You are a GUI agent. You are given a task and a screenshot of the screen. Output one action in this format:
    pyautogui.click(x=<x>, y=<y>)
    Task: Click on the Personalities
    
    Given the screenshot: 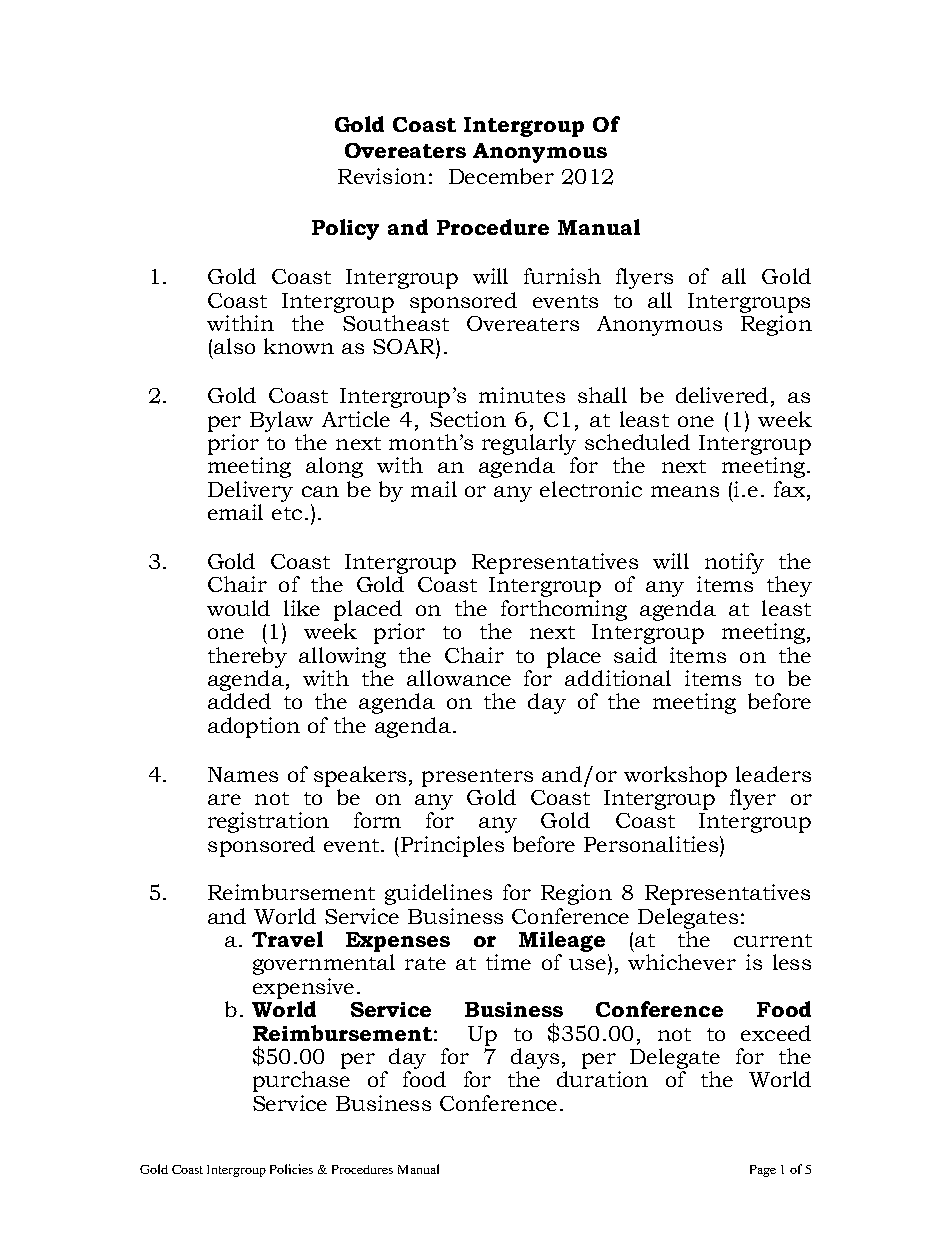 What is the action you would take?
    pyautogui.click(x=652, y=844)
